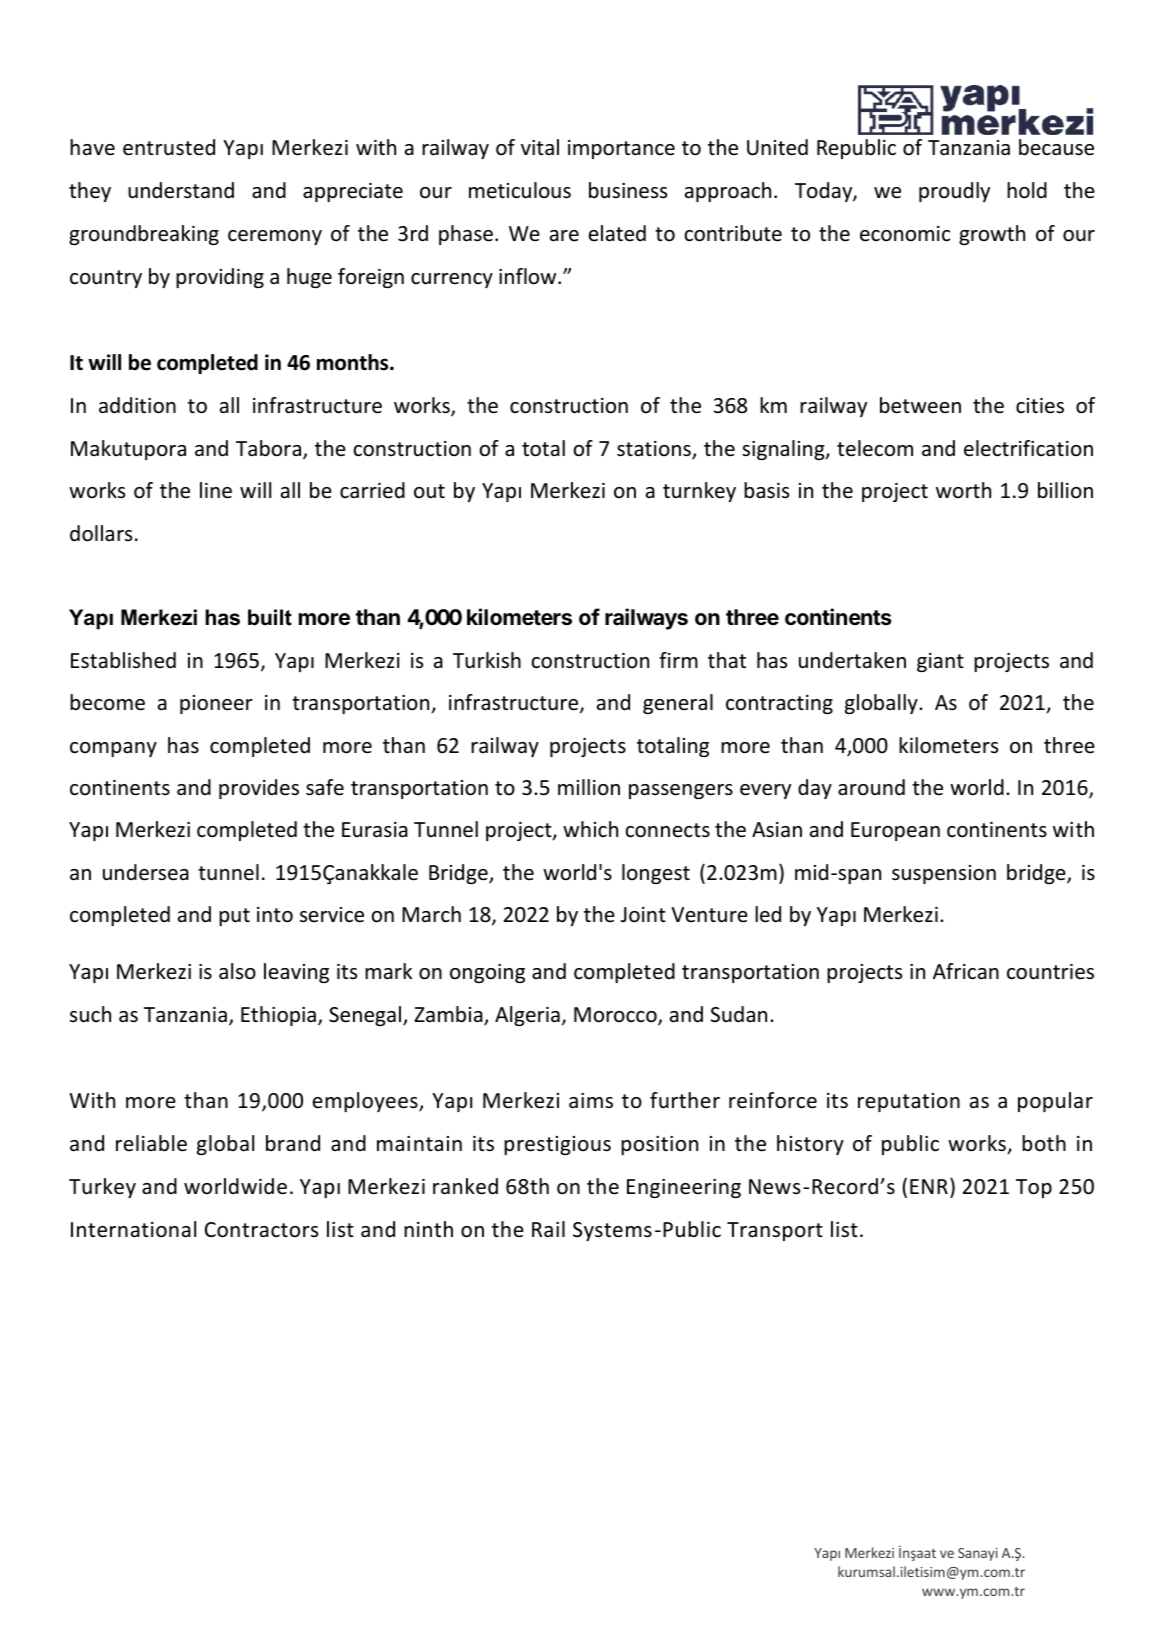 The image size is (1164, 1646). I want to click on Contractors, so click(261, 1230).
